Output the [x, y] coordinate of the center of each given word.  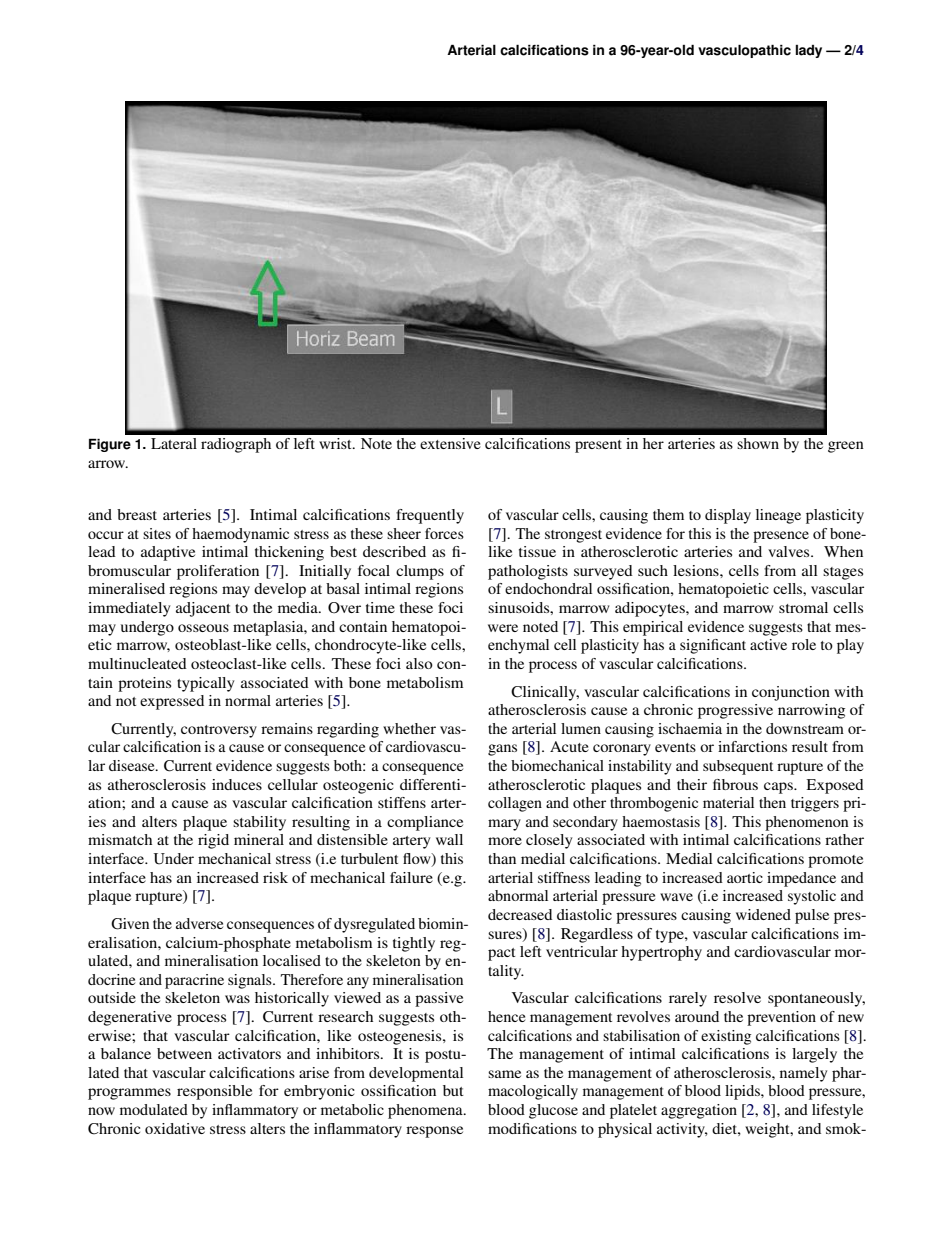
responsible [214, 1092]
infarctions [752, 746]
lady [809, 51]
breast [137, 514]
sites [157, 533]
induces [237, 784]
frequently [430, 516]
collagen [515, 804]
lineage [778, 516]
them [668, 514]
